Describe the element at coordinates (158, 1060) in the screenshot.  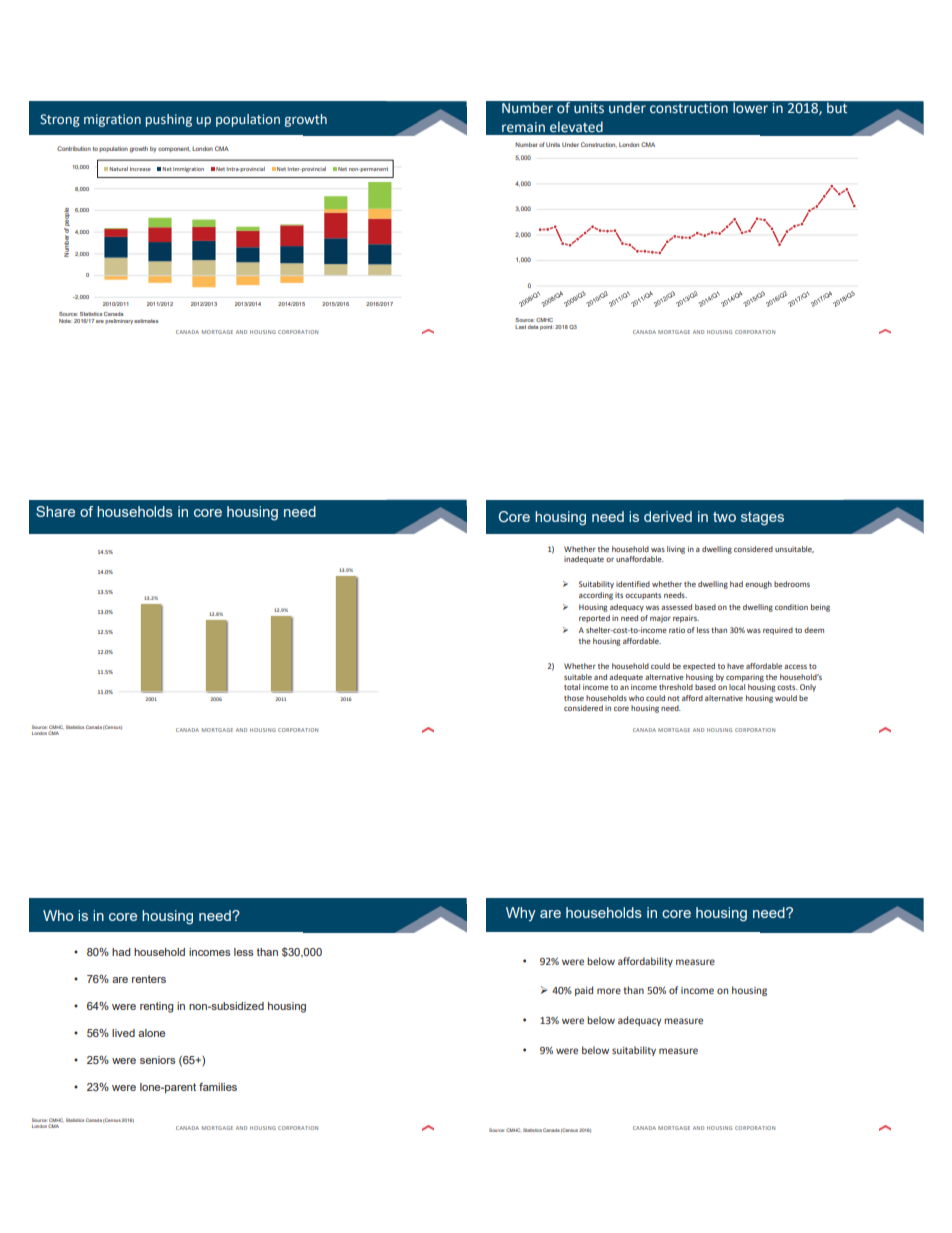
I see `seniors` at that location.
